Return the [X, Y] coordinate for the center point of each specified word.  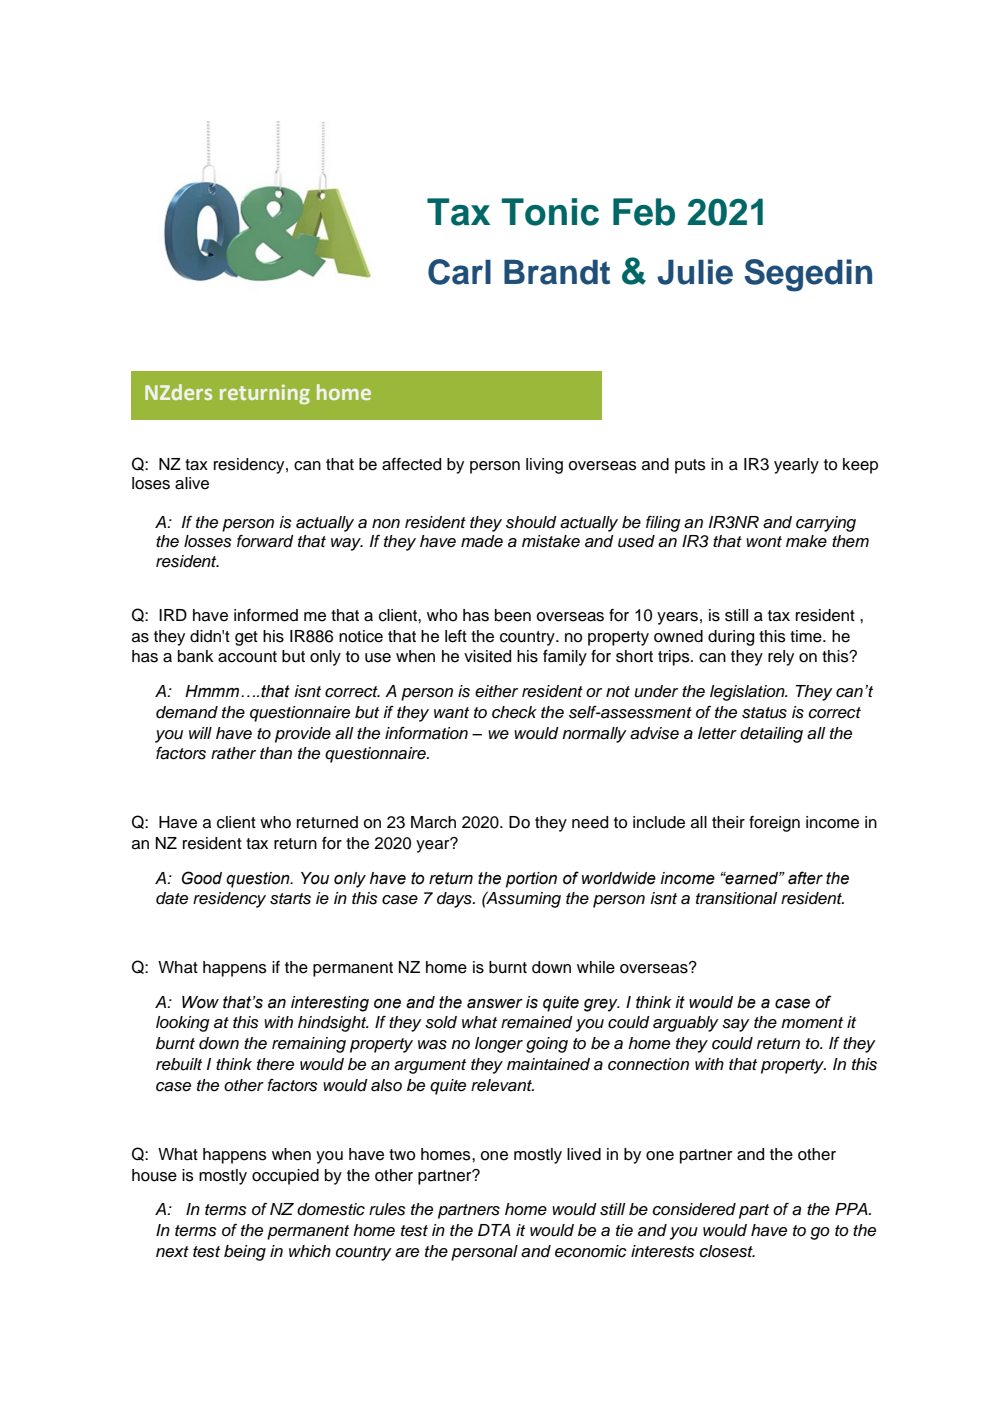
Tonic [550, 212]
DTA [494, 1230]
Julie [695, 272]
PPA [852, 1209]
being [245, 1253]
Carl [459, 272]
